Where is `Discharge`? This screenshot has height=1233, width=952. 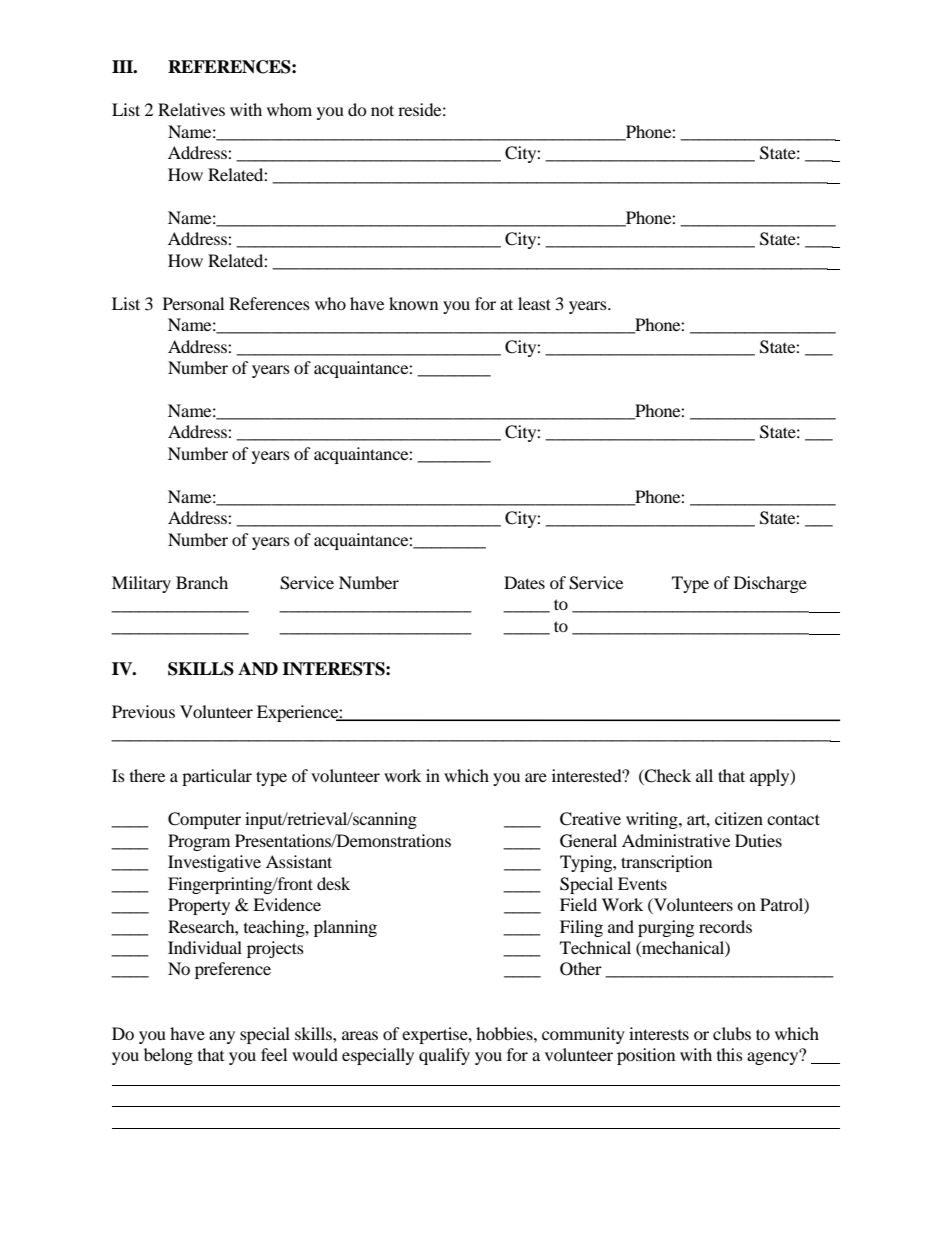
Discharge is located at coordinates (770, 584).
